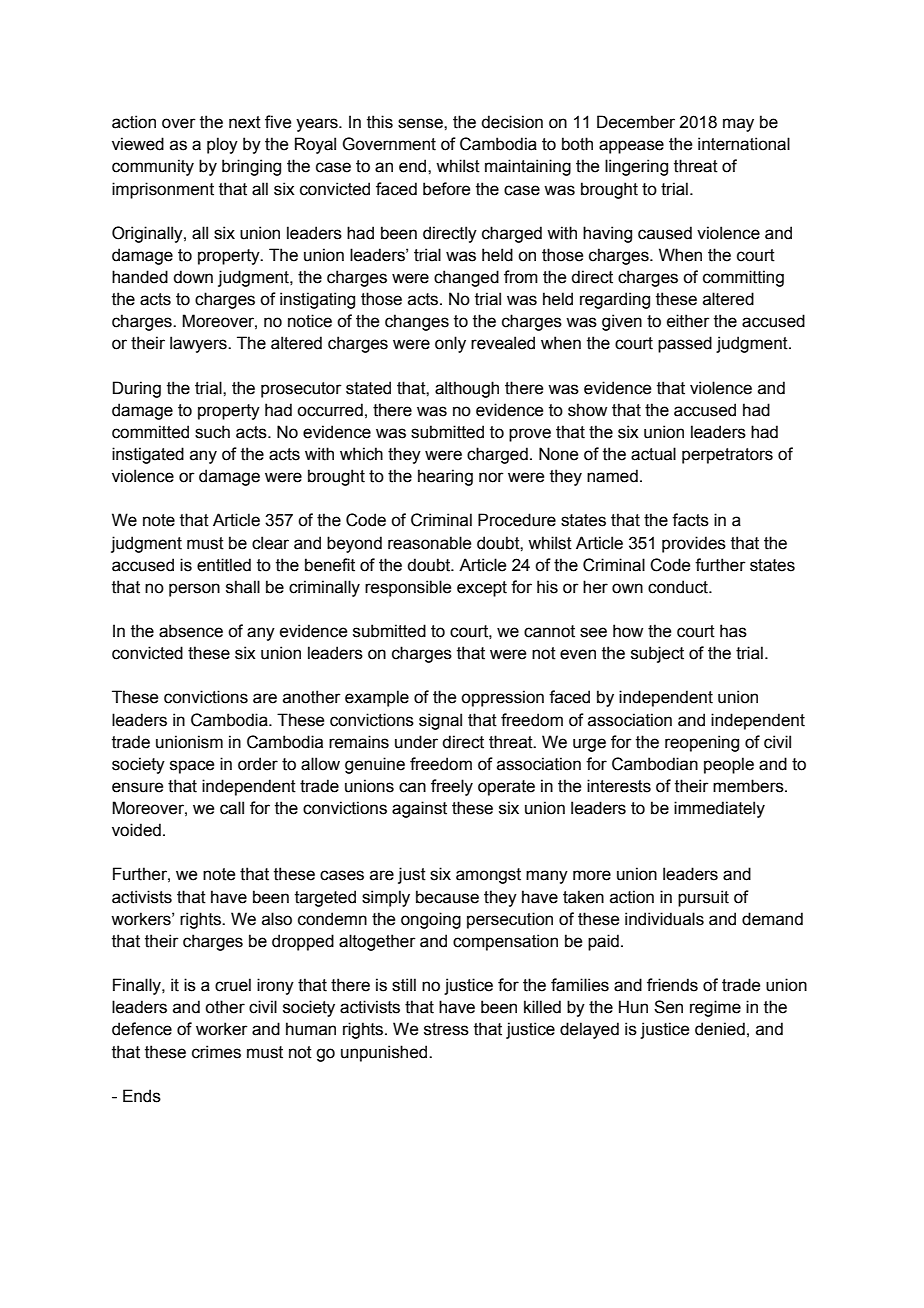 The image size is (924, 1308). I want to click on signal, so click(440, 721).
